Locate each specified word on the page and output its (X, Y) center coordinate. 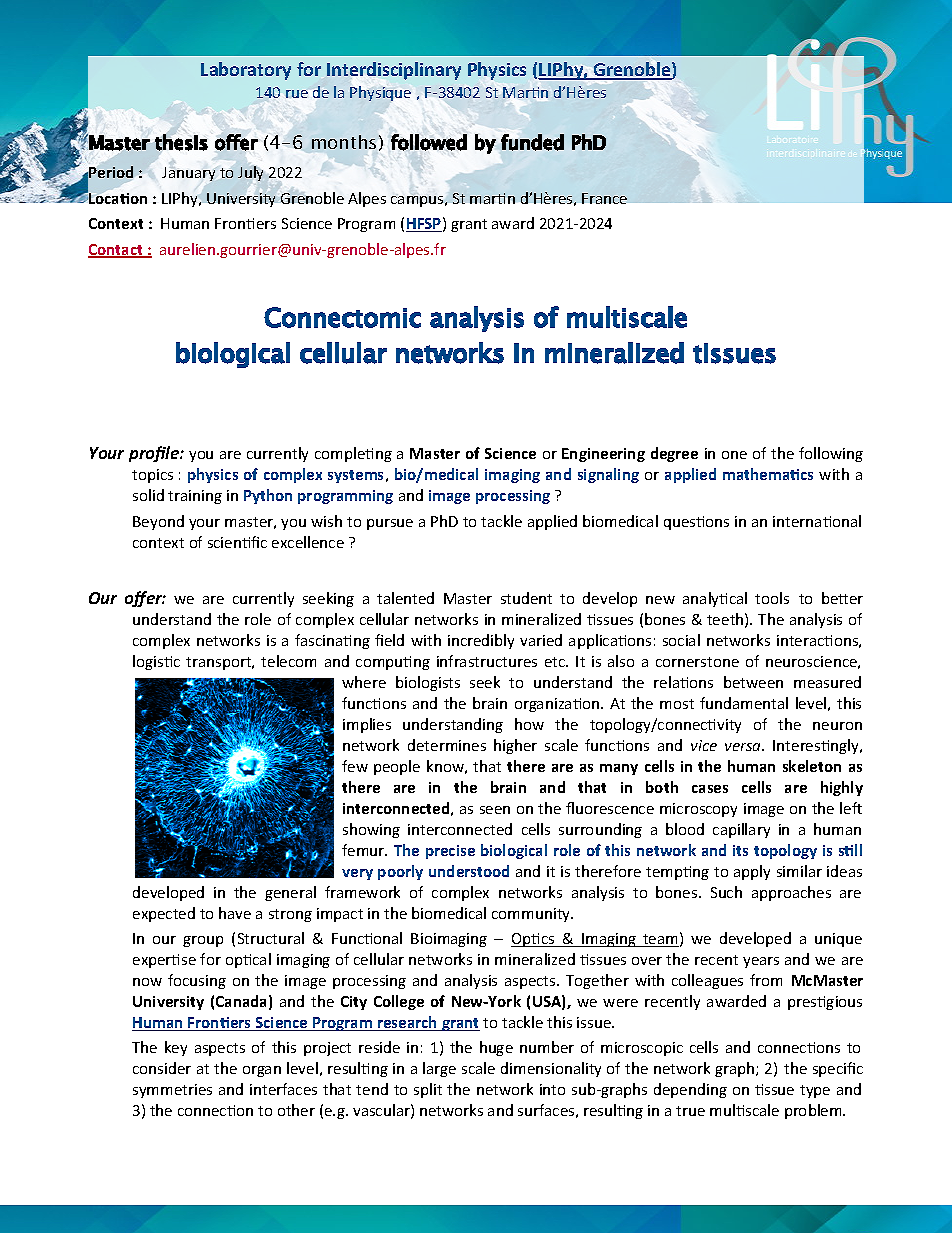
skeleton (812, 766)
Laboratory (246, 71)
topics (152, 476)
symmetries (172, 1091)
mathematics (768, 474)
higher (515, 746)
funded (532, 142)
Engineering (603, 455)
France (604, 198)
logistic (156, 662)
